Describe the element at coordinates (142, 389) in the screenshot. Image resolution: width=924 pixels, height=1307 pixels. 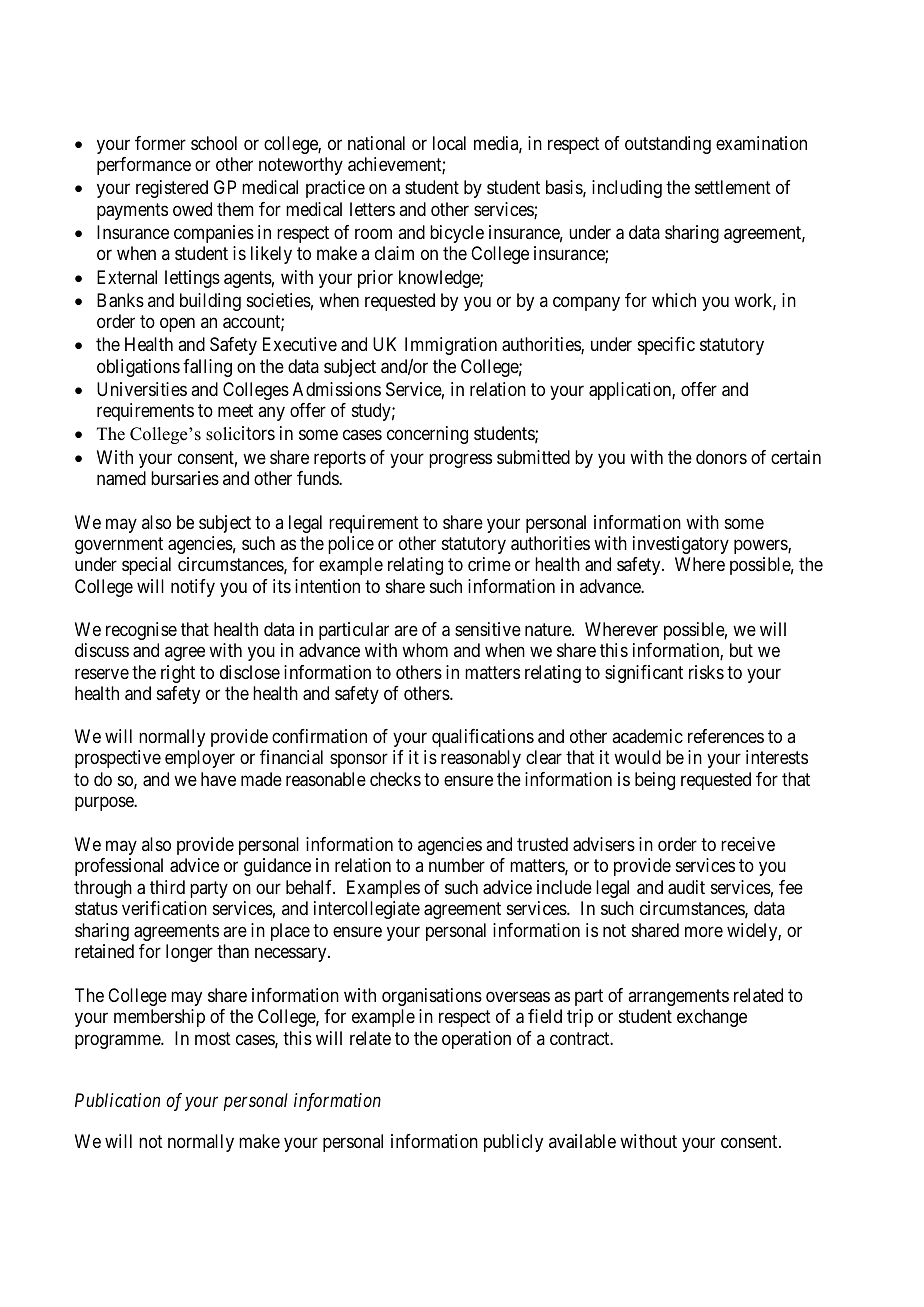
I see `Universities` at that location.
